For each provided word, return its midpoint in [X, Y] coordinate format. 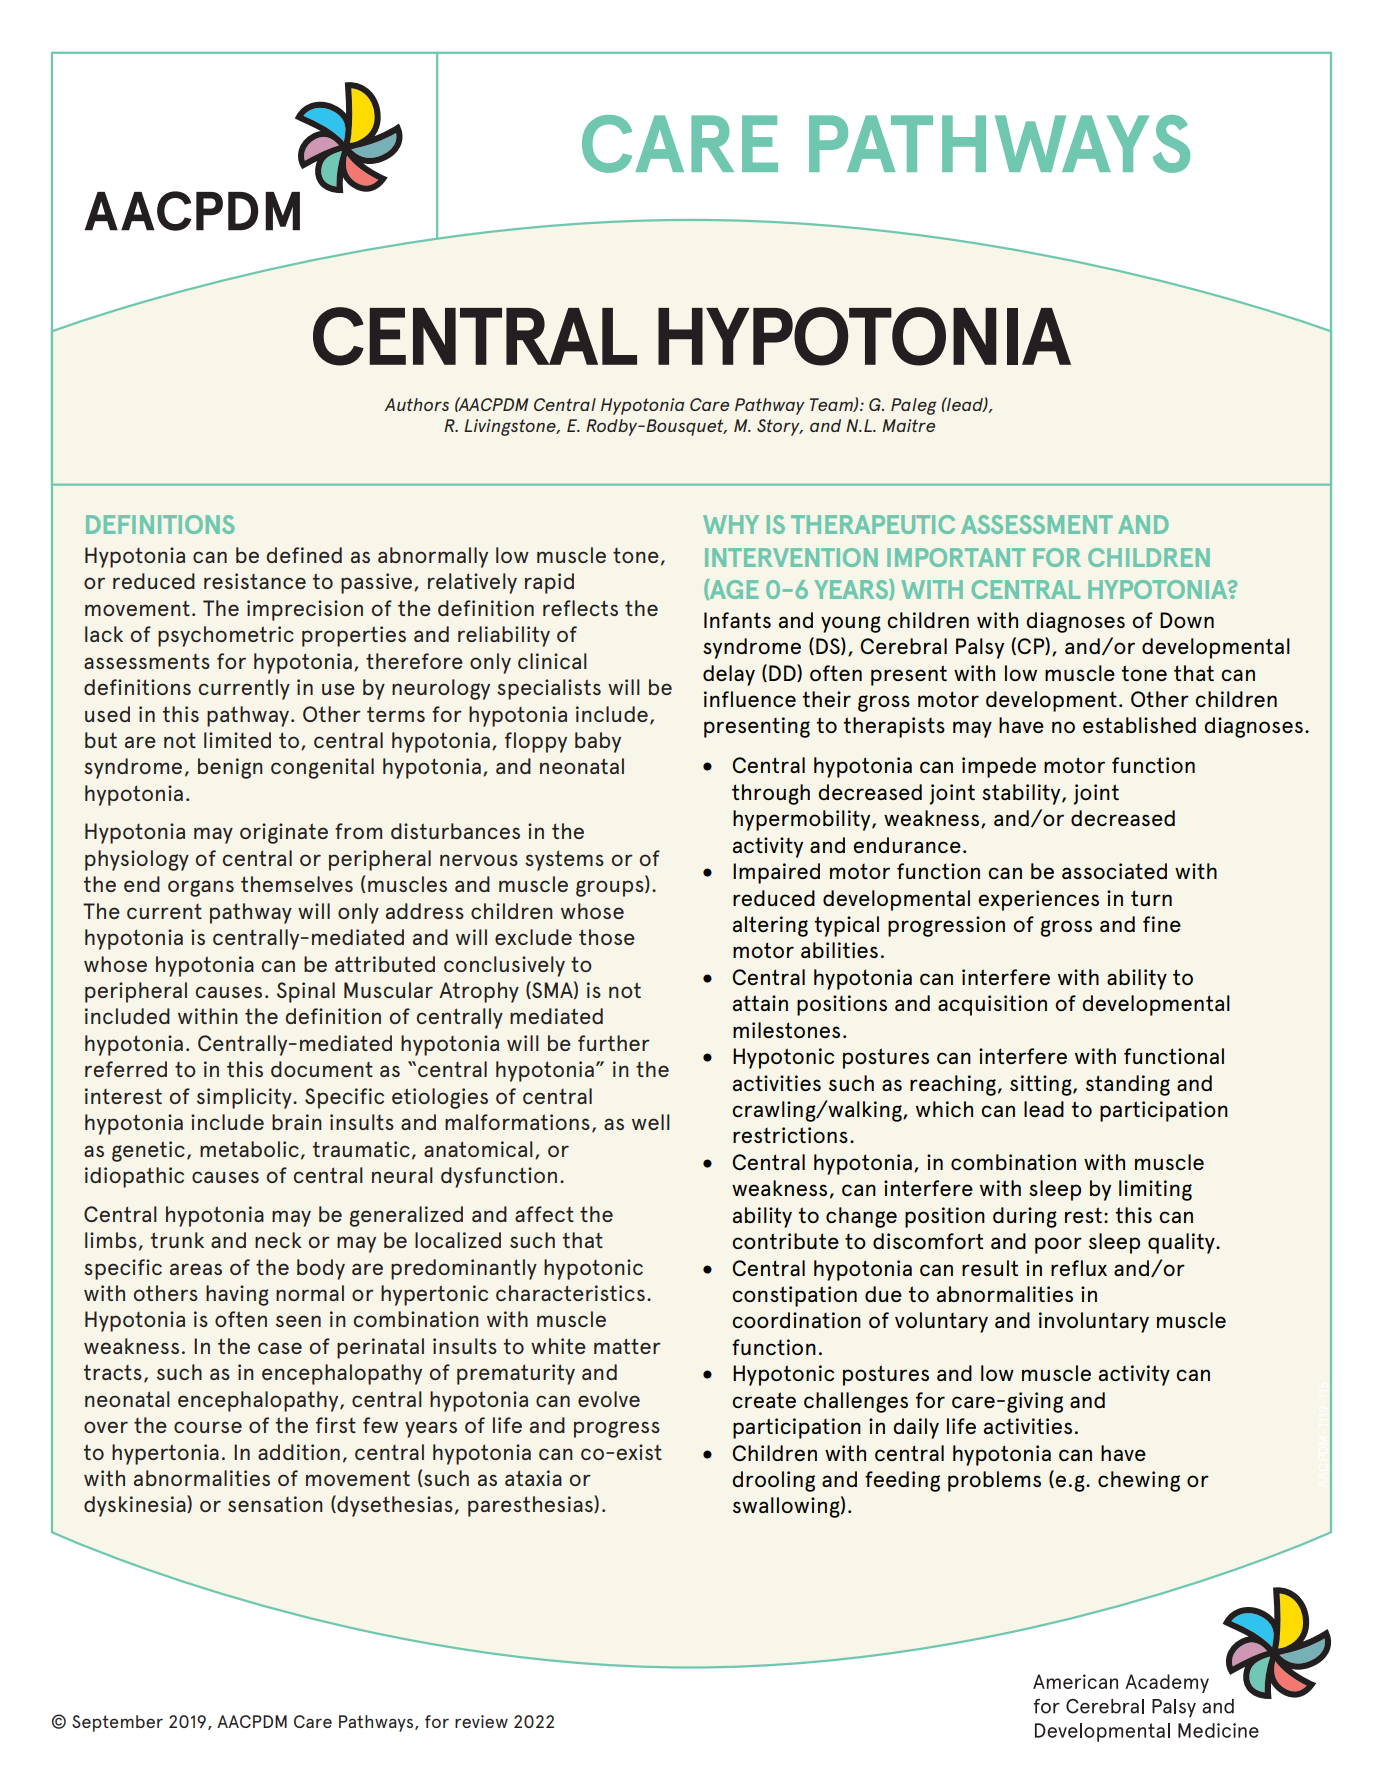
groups [611, 888]
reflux [1079, 1268]
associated [1114, 871]
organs [201, 888]
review [481, 1721]
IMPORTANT [956, 557]
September [117, 1723]
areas [196, 1269]
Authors [417, 404]
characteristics [570, 1293]
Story [779, 427]
